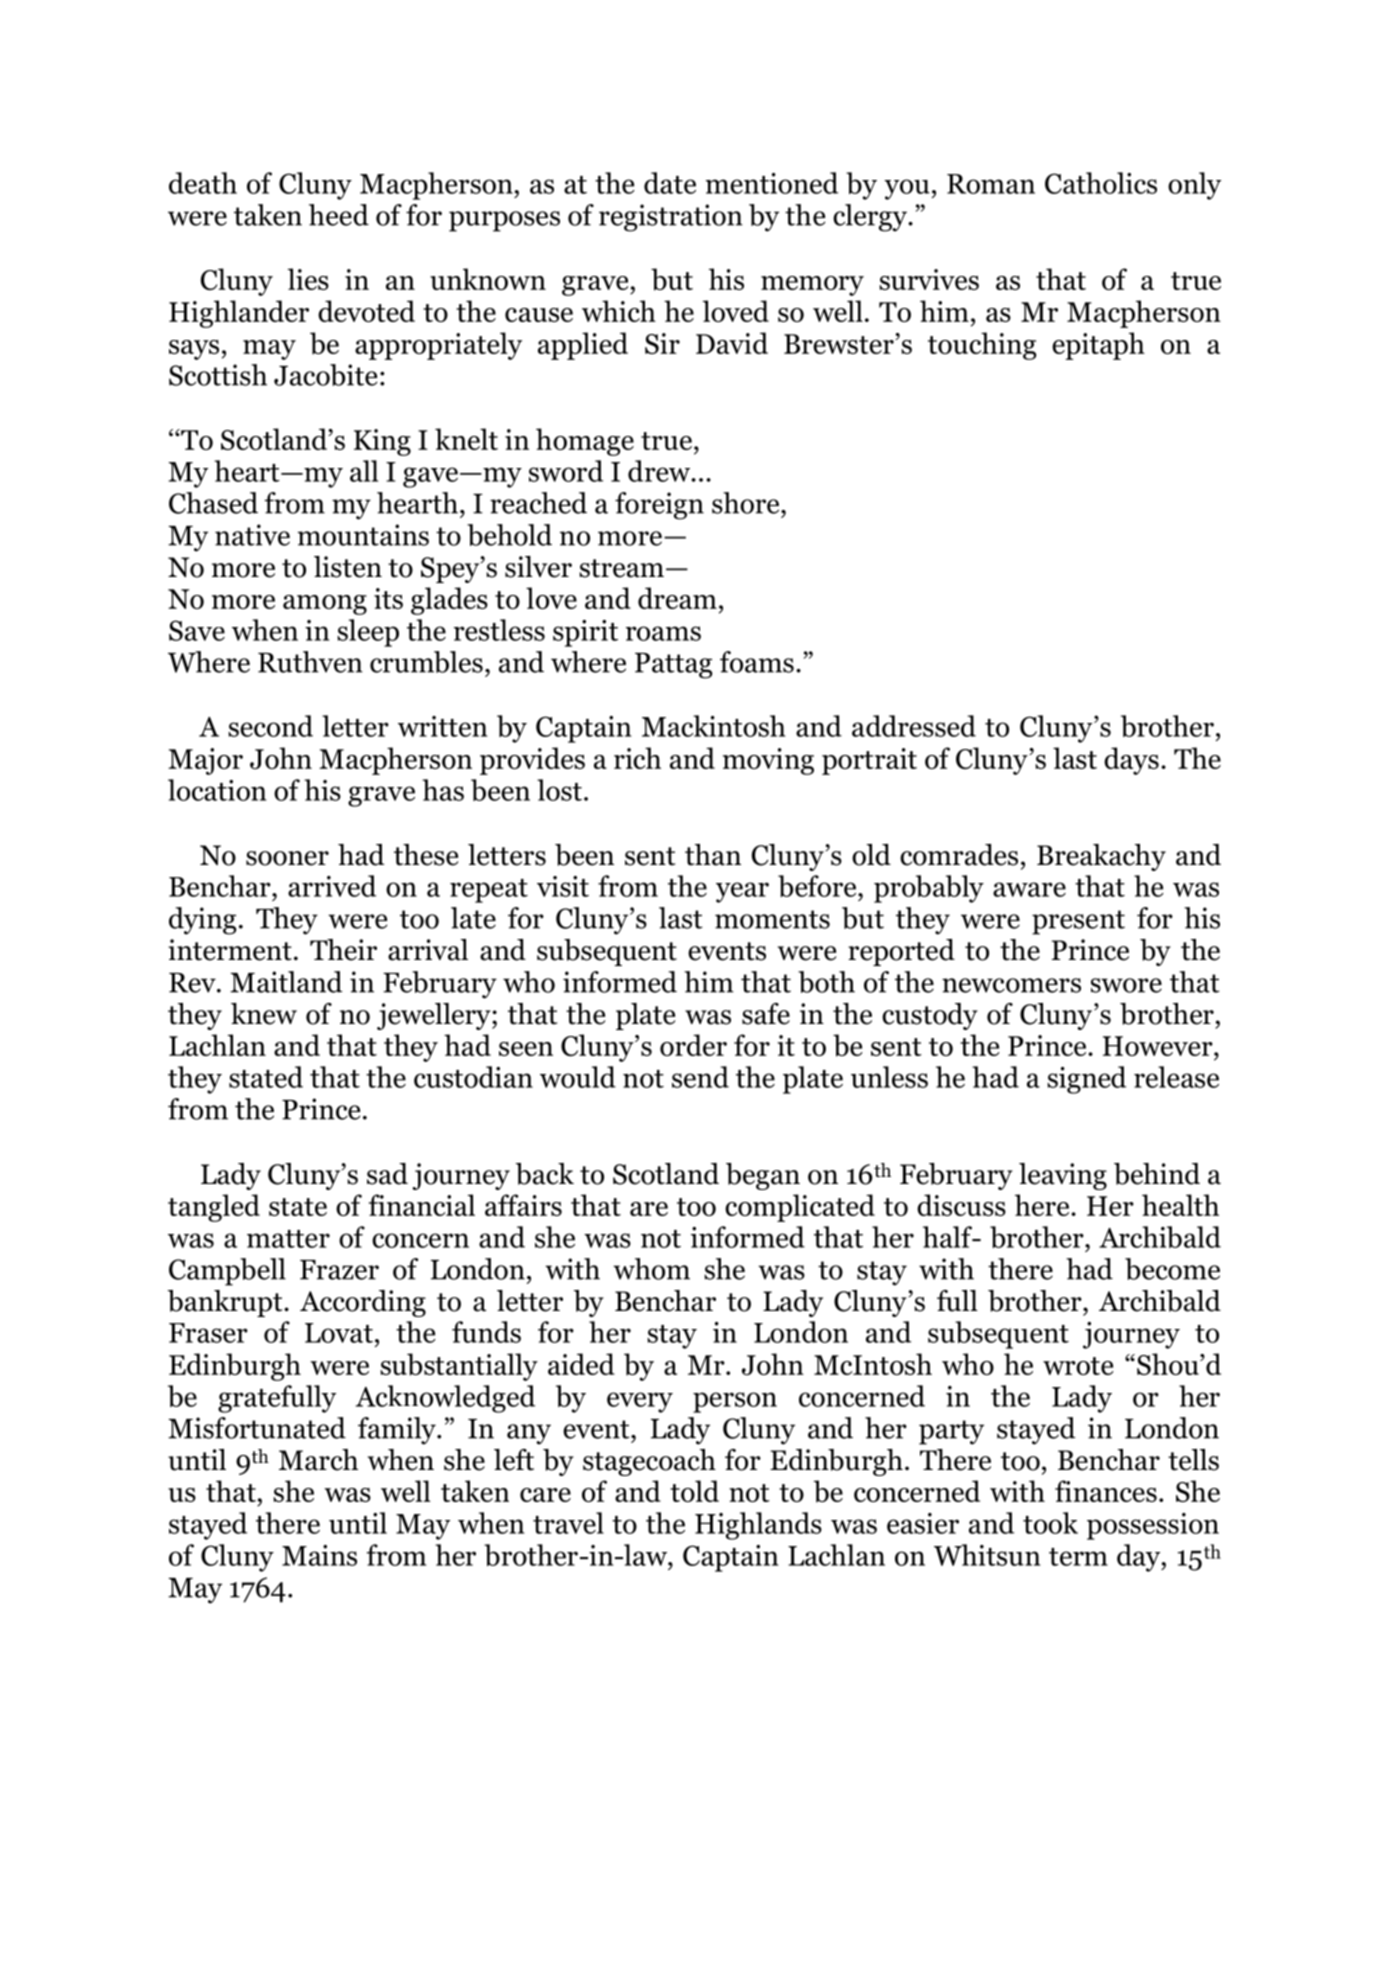 The height and width of the image is (1963, 1389). Describe the element at coordinates (339, 215) in the image. I see `heed` at that location.
